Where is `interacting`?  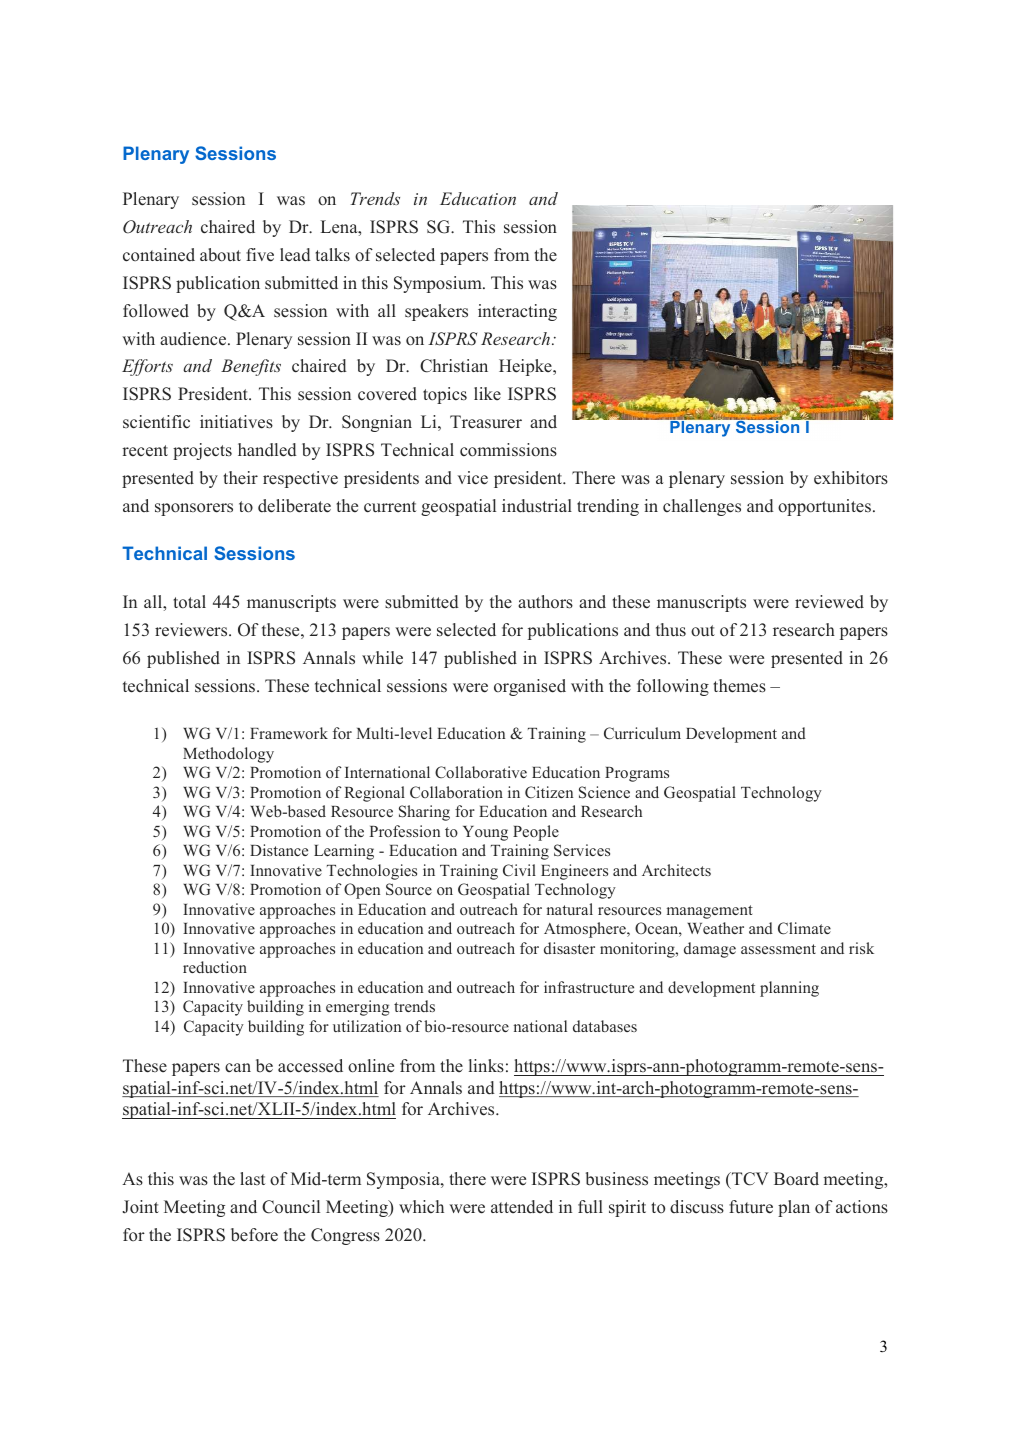 interacting is located at coordinates (517, 312).
